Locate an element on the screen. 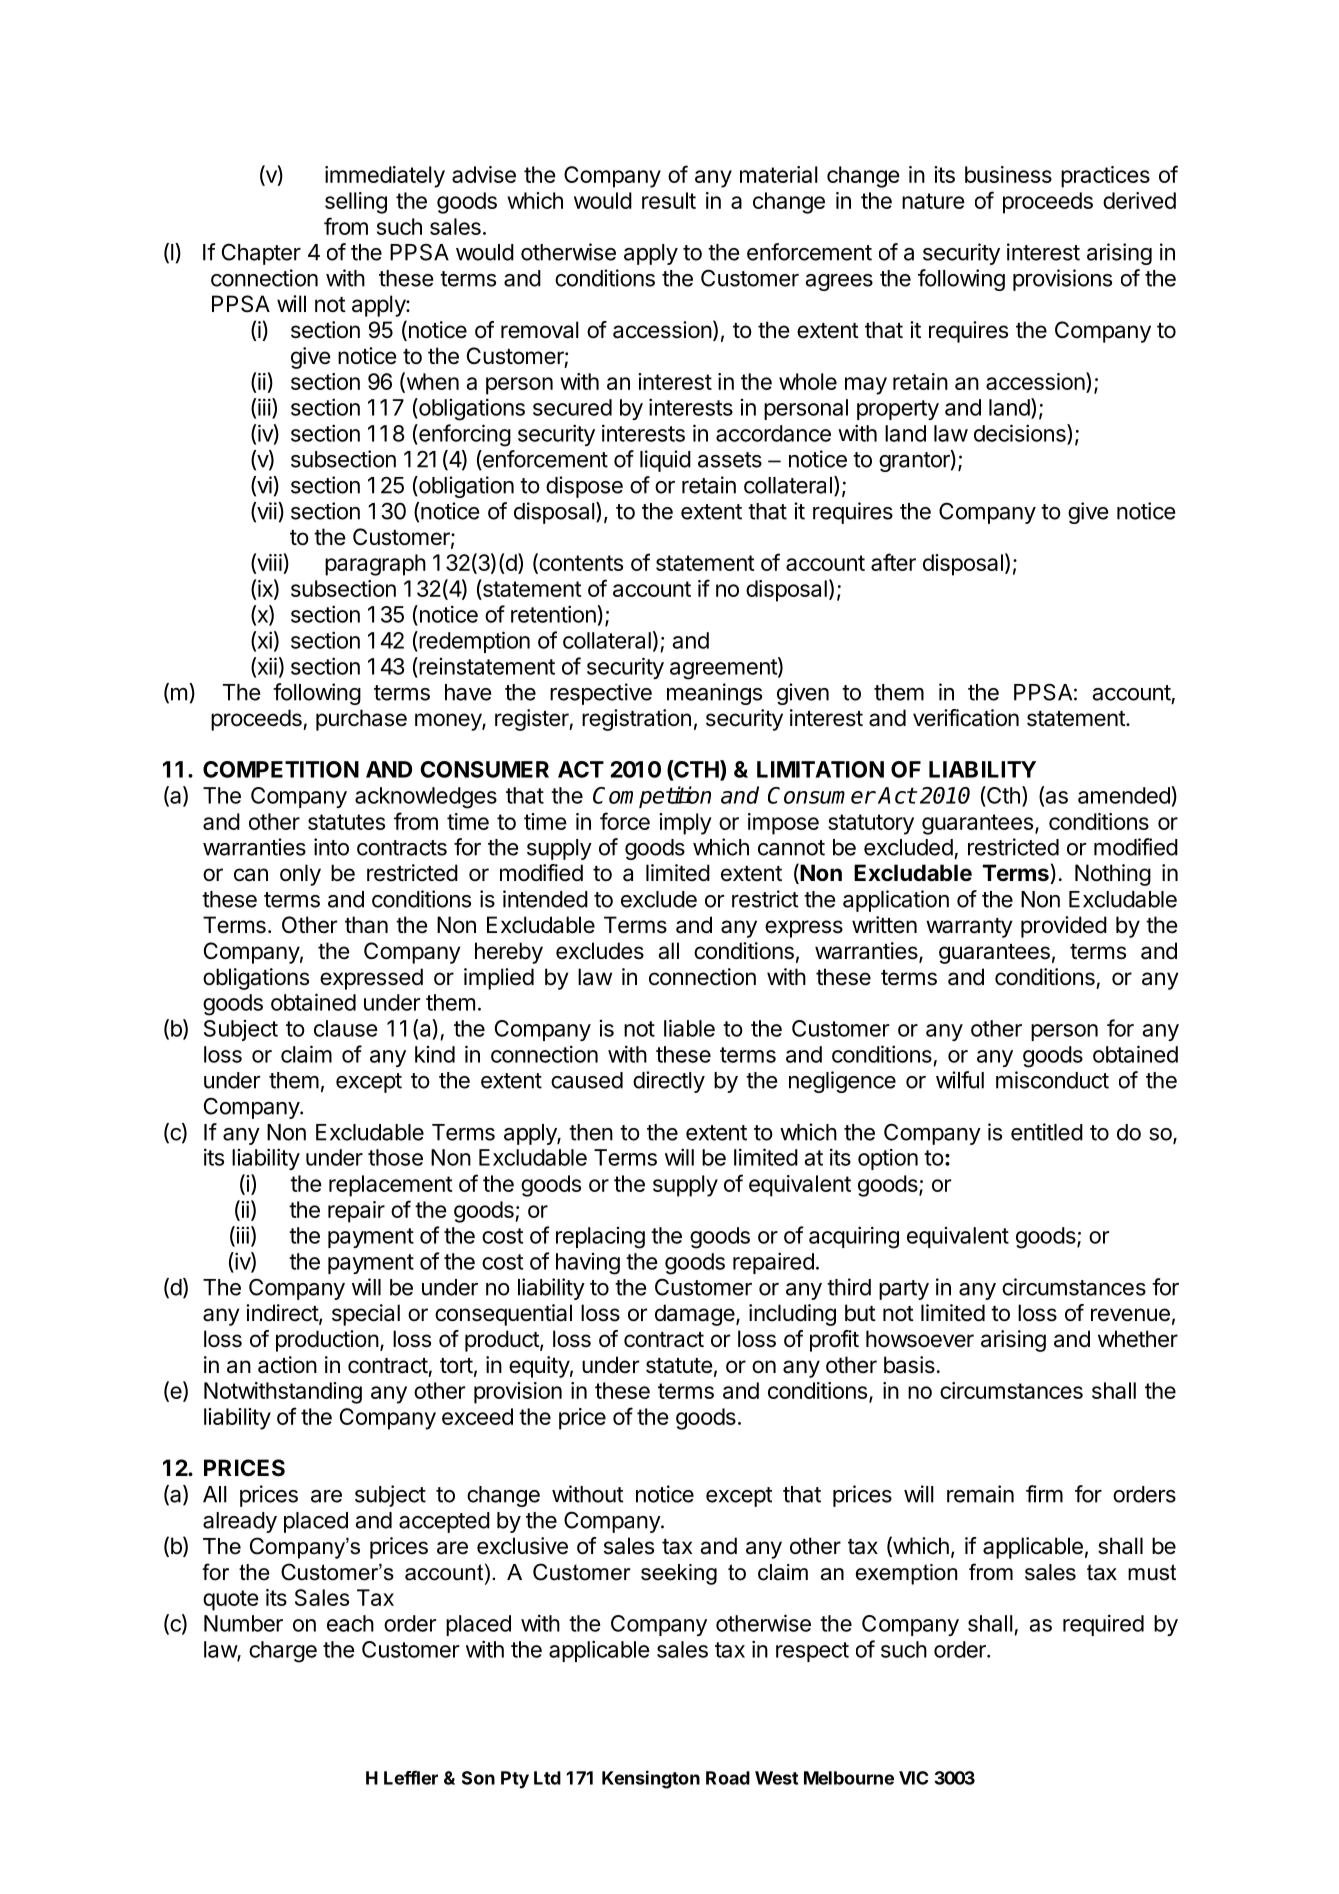  business is located at coordinates (1008, 174).
